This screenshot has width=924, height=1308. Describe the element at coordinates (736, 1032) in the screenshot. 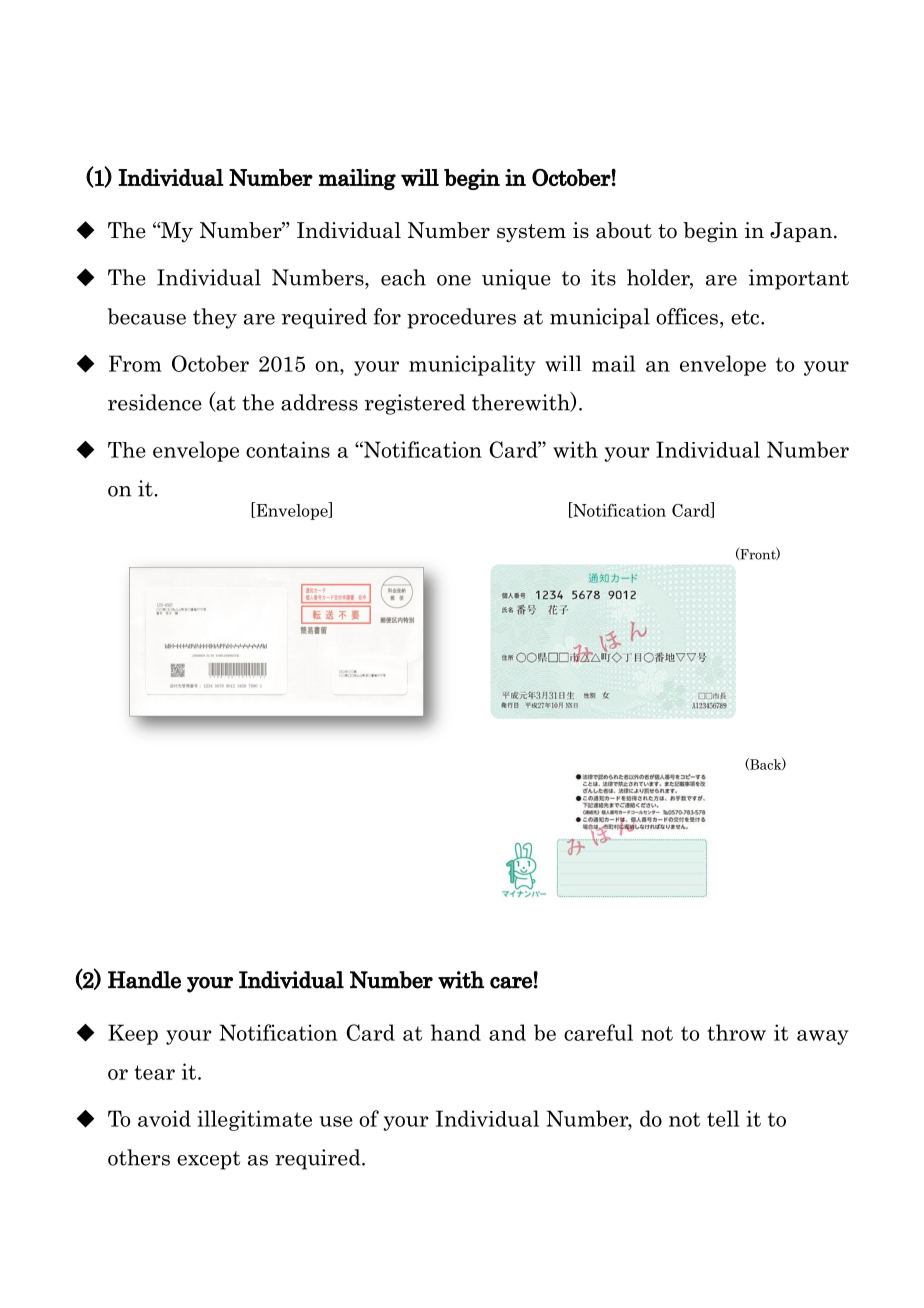

I see `throw` at that location.
